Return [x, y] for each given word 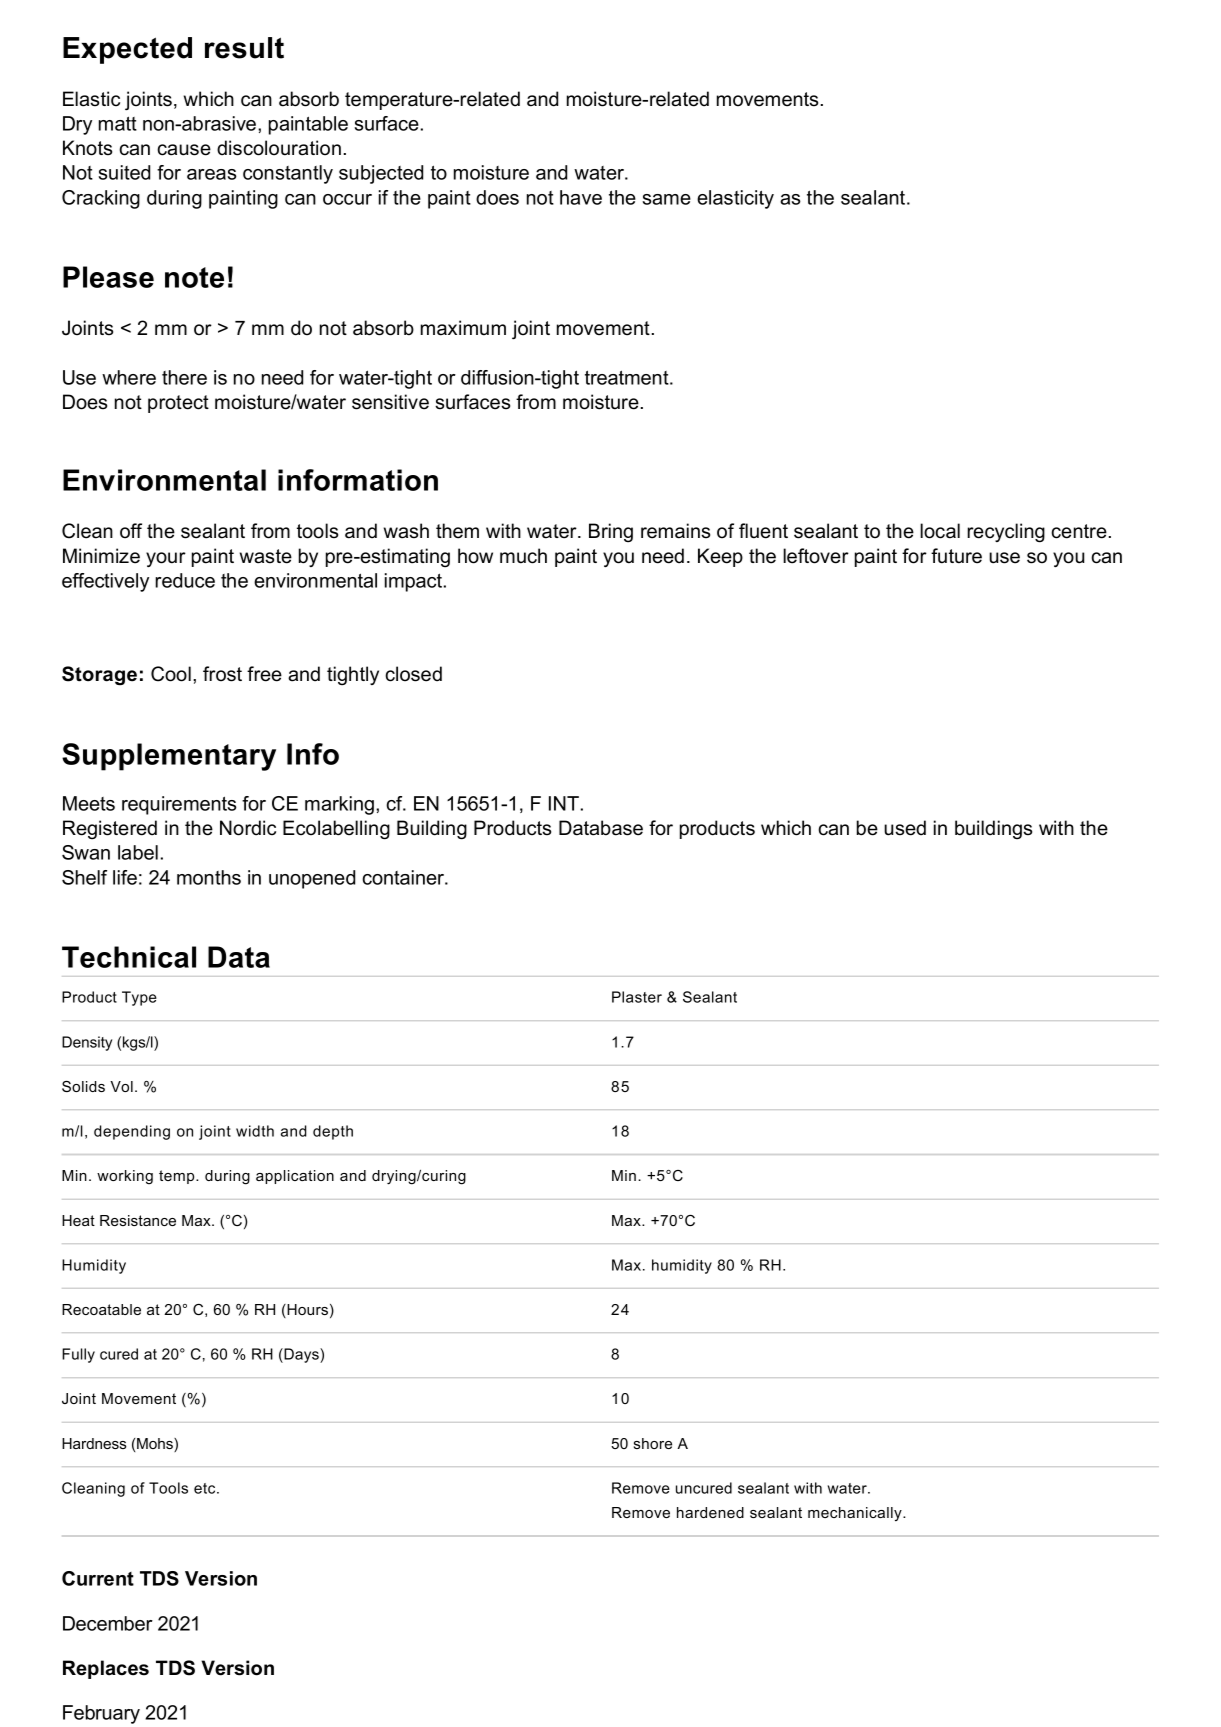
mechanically [856, 1514]
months [209, 877]
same [666, 199]
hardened [710, 1512]
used [905, 828]
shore [653, 1443]
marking [339, 805]
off [131, 531]
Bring [611, 533]
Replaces [106, 1669]
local [940, 531]
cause [184, 150]
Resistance [138, 1220]
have [581, 197]
